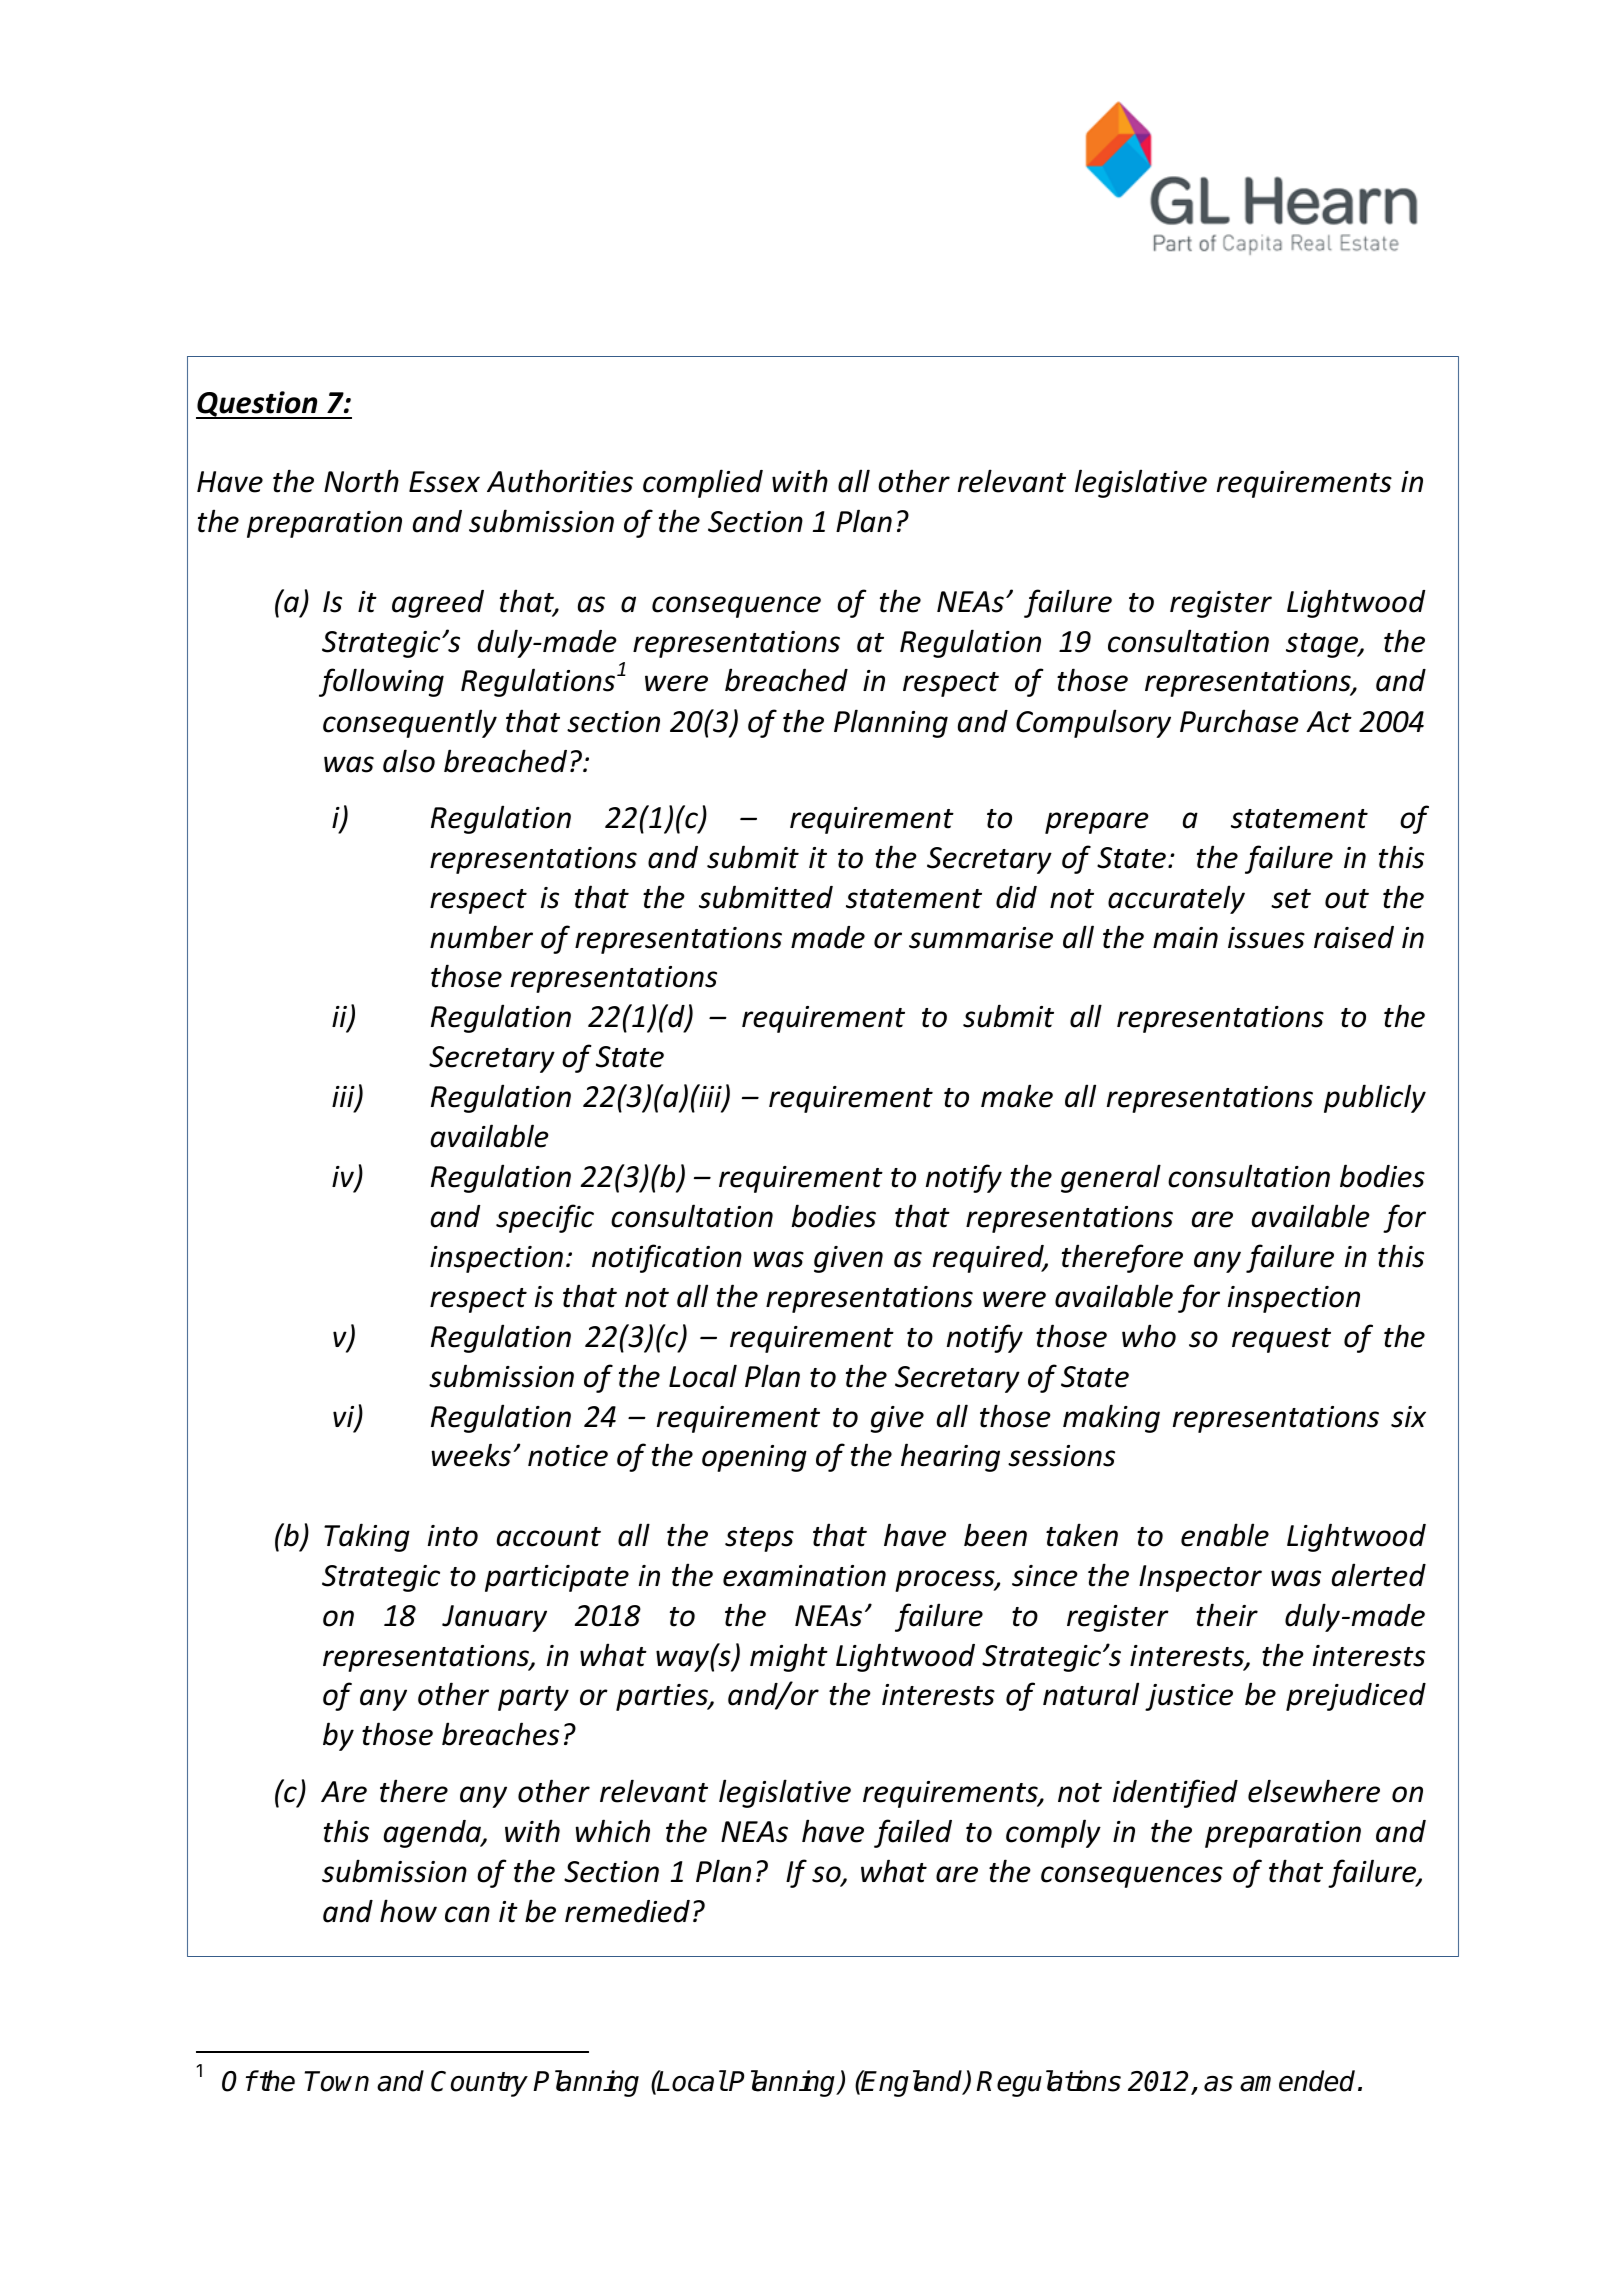  What do you see at coordinates (409, 761) in the page?
I see `also` at bounding box center [409, 761].
